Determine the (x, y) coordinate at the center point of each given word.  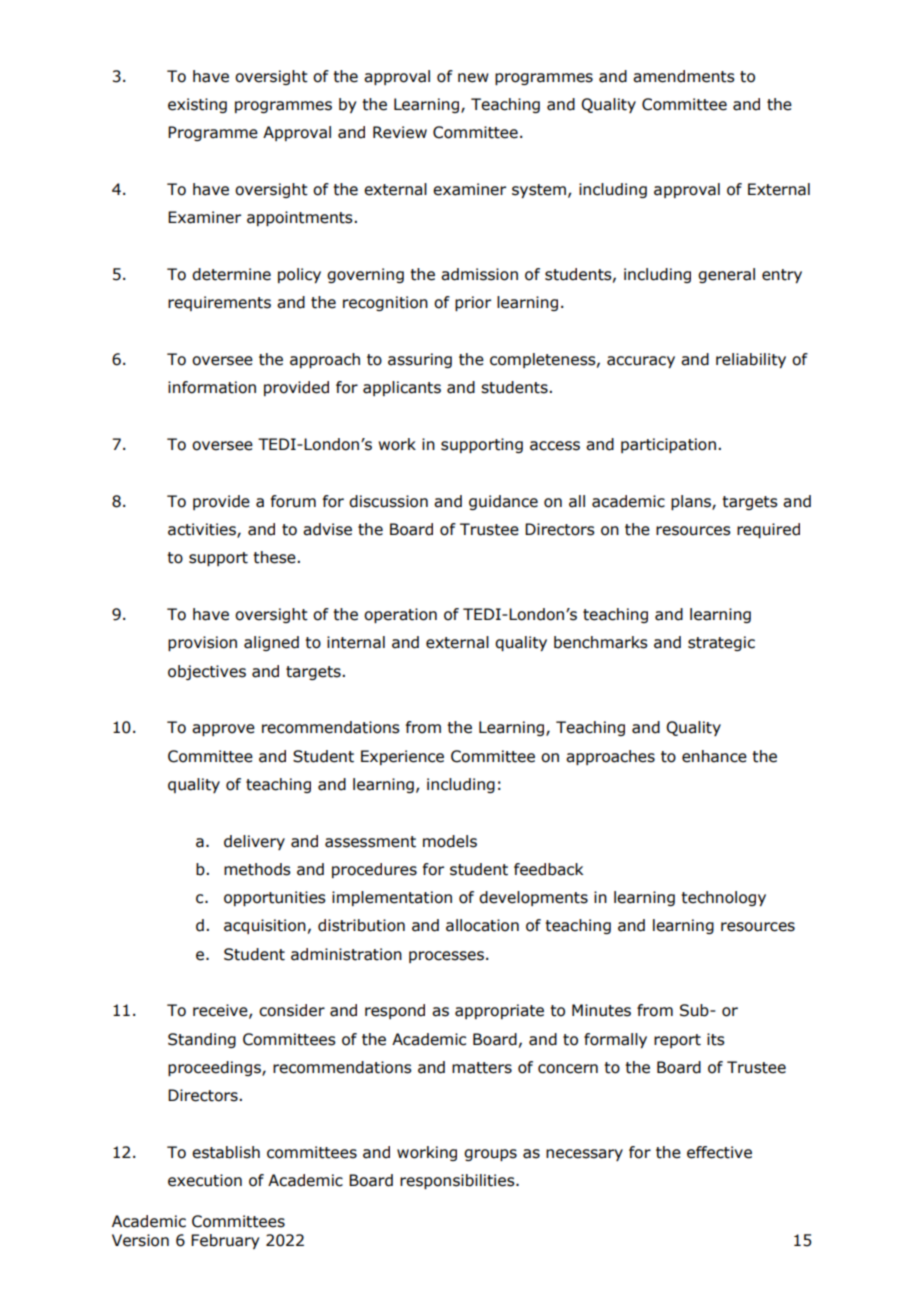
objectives (207, 672)
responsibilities (458, 1181)
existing (197, 105)
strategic (721, 643)
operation (400, 615)
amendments (684, 76)
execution (205, 1180)
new (473, 78)
